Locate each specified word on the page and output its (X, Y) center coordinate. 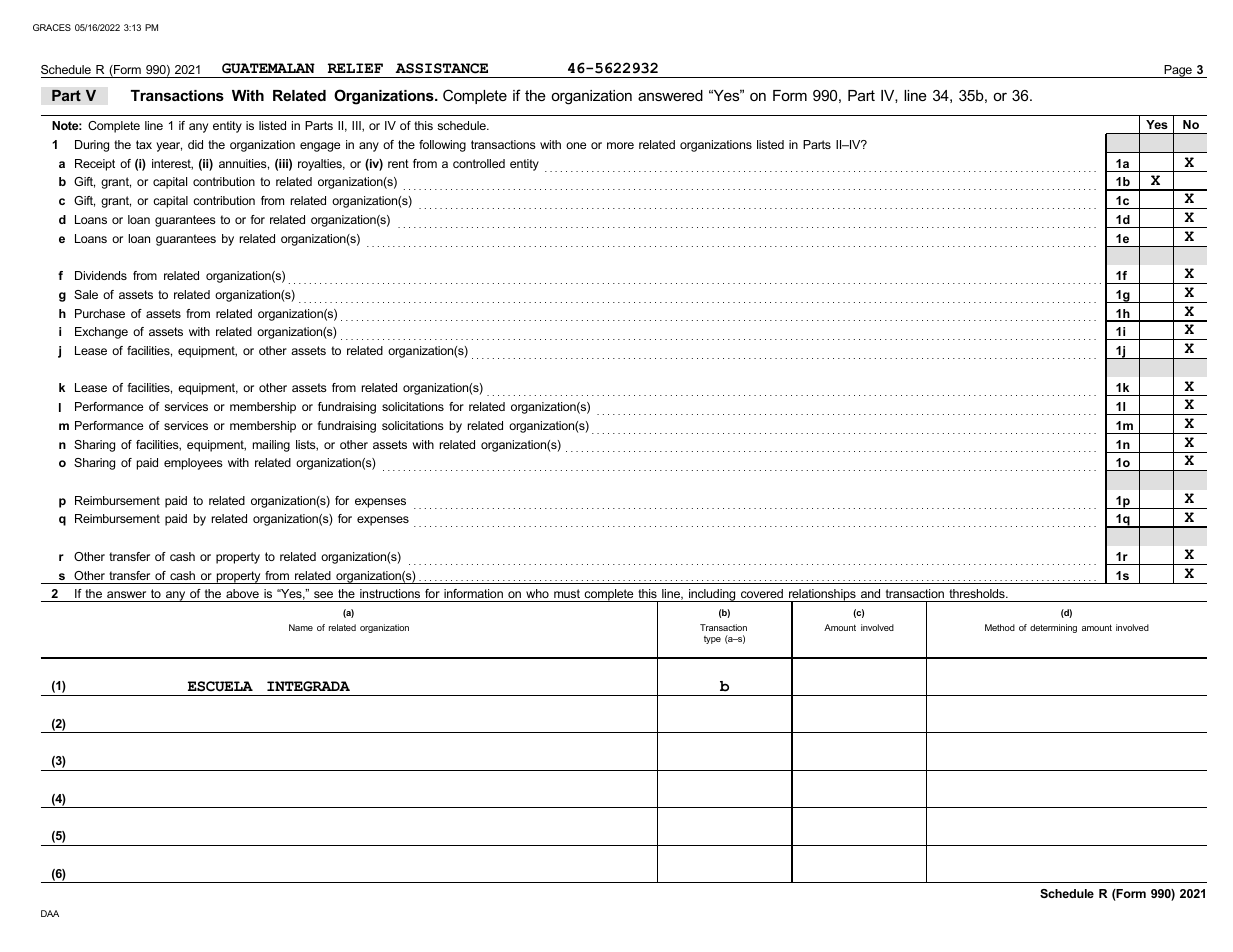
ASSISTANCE (441, 68)
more (620, 145)
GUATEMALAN (268, 68)
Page (1178, 71)
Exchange (101, 333)
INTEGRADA (308, 686)
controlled (479, 163)
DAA (50, 913)
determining (1053, 628)
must (567, 593)
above (242, 593)
